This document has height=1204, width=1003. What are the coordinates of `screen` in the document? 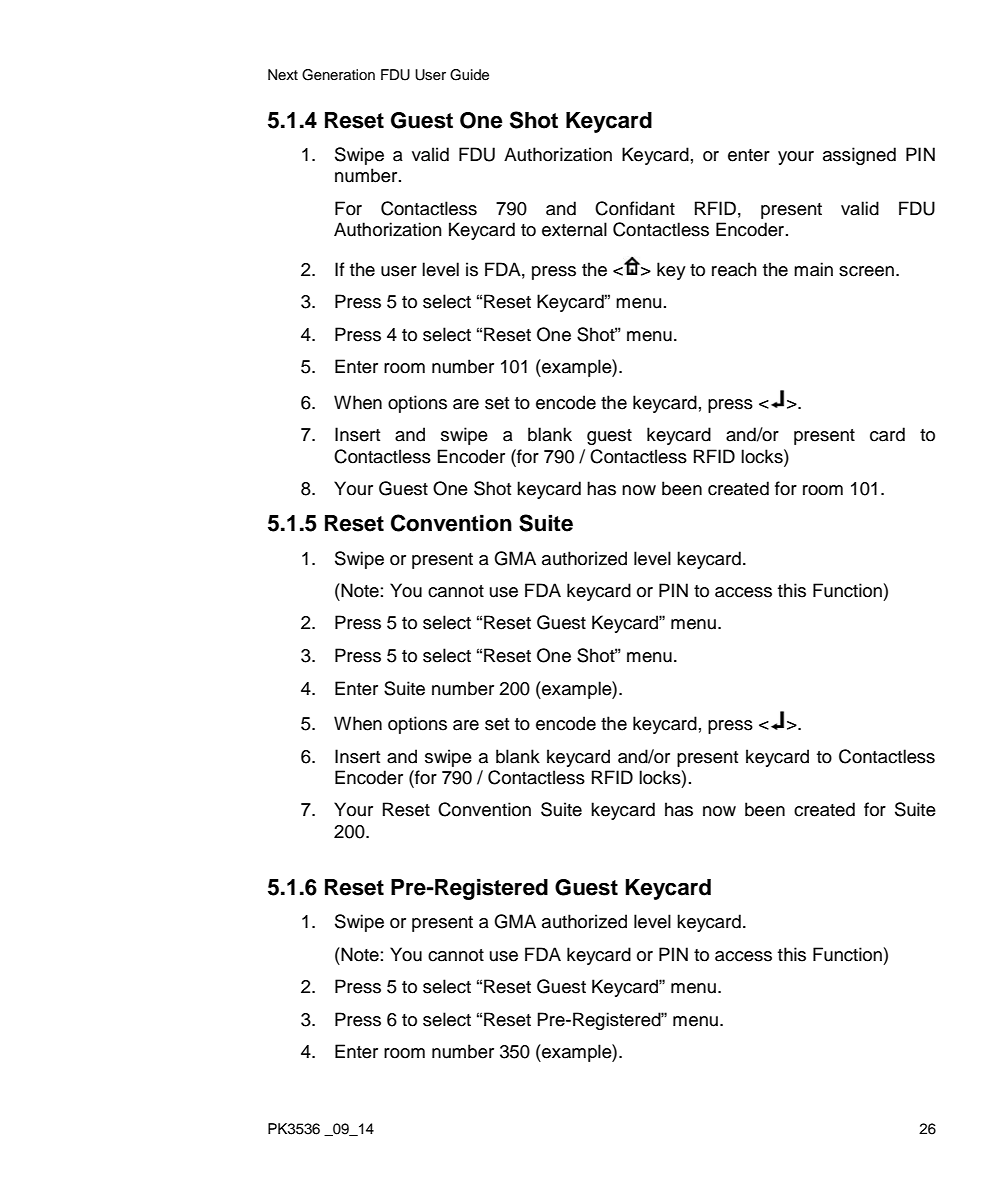 It's located at (866, 271).
